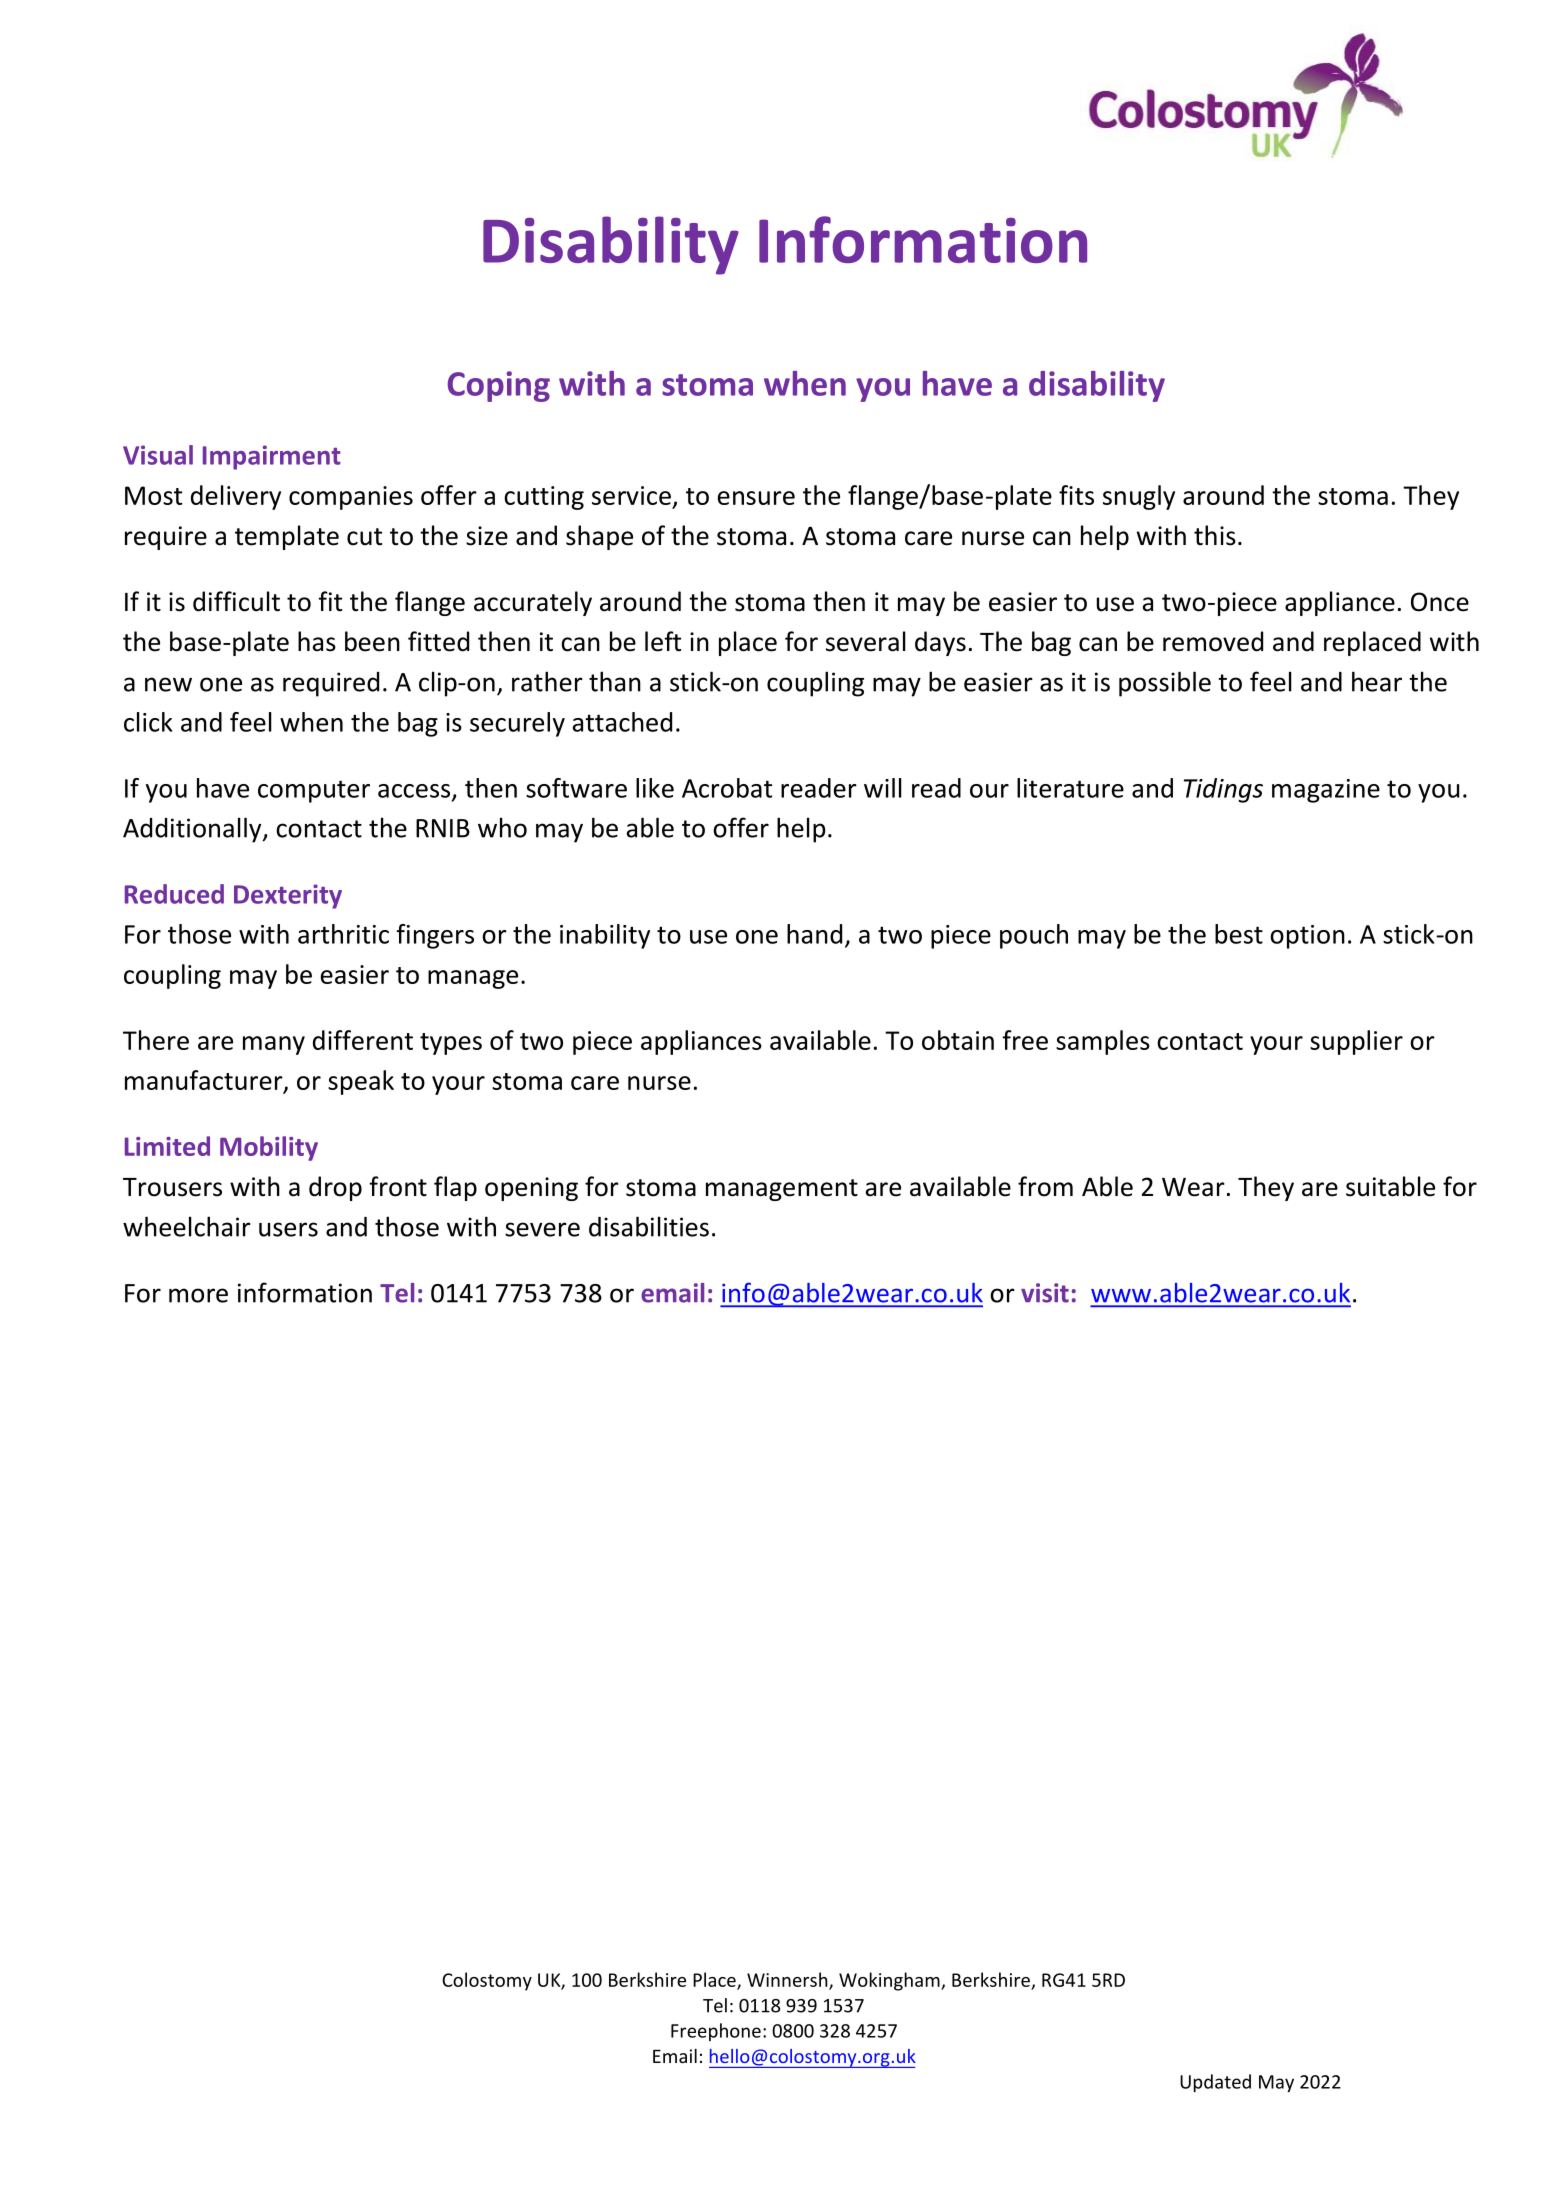 This document has width=1545, height=2186. I want to click on severe, so click(542, 1229).
